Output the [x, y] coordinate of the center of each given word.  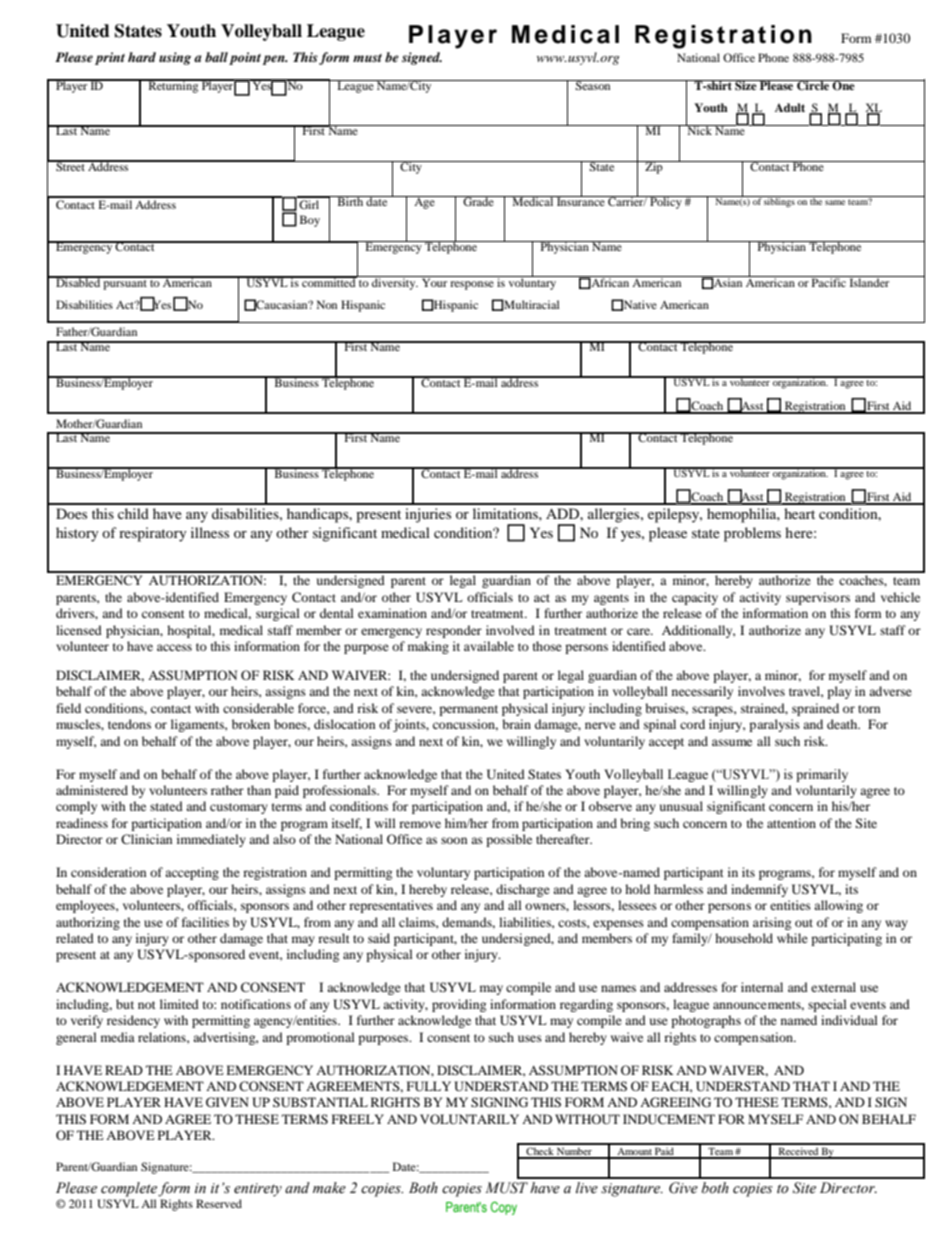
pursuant [125, 283]
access [174, 647]
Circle [813, 85]
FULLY [429, 1086]
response [472, 285]
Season [593, 85]
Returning [173, 86]
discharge [523, 890]
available [489, 646]
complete [129, 1189]
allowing [838, 906]
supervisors [818, 598]
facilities [205, 922]
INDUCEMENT [669, 1119]
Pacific [829, 281]
